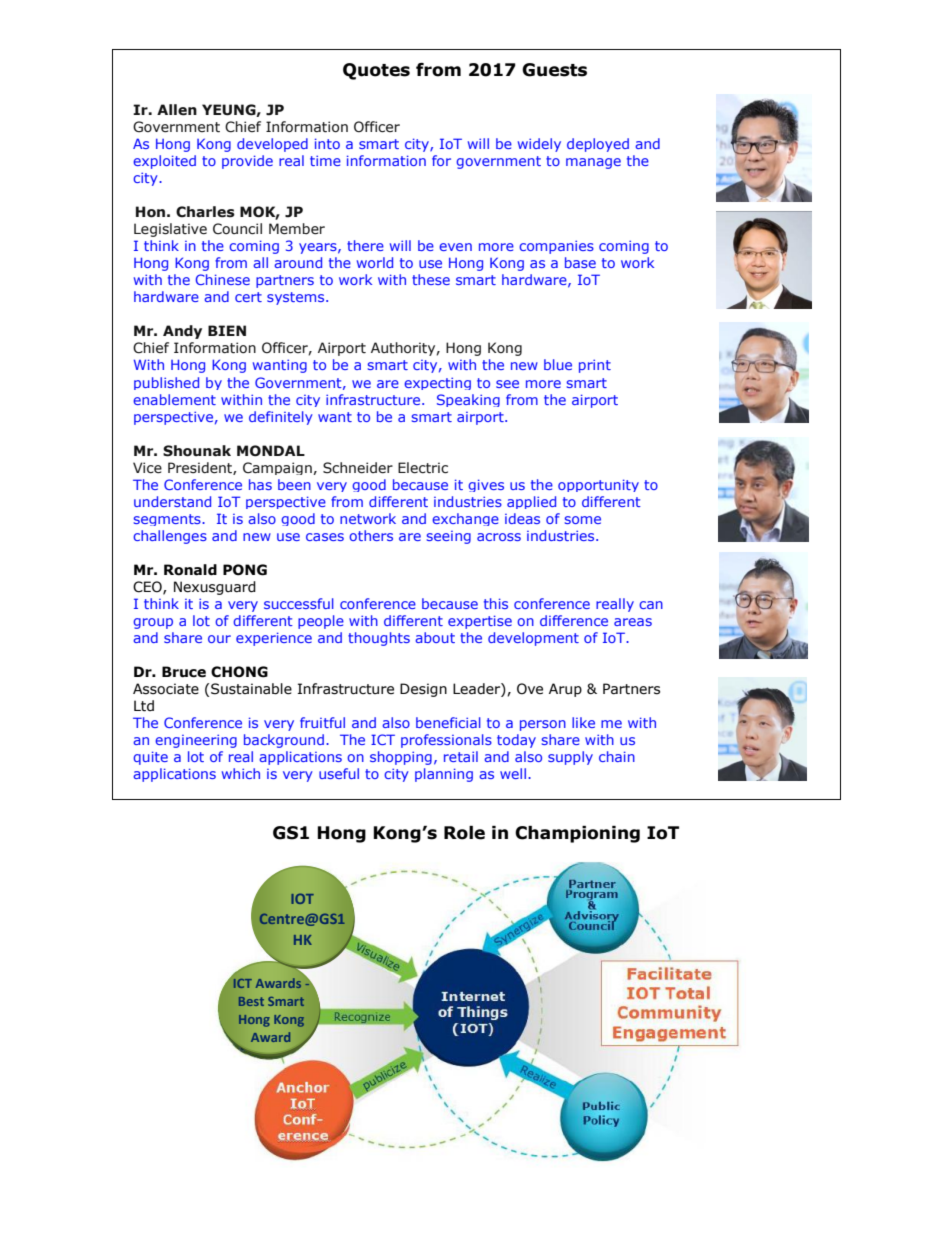 The height and width of the document is (1233, 952). Describe the element at coordinates (190, 570) in the document. I see `Ronald` at that location.
